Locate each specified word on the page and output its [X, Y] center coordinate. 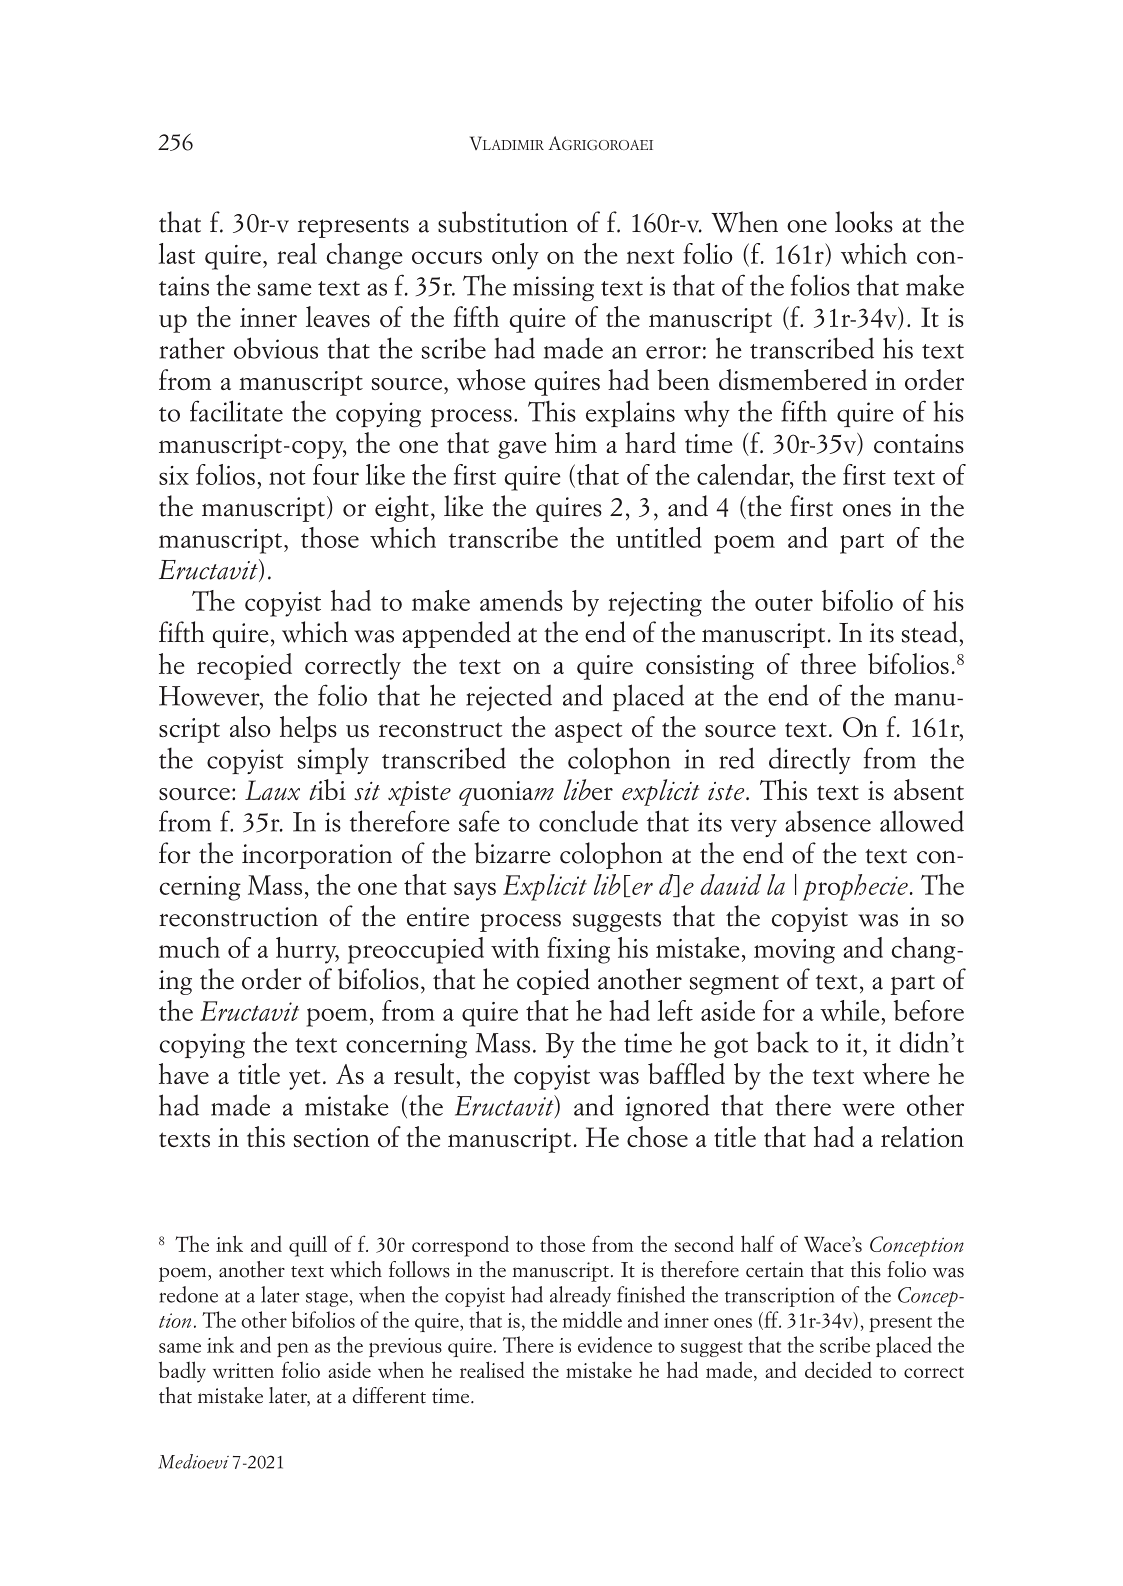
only [515, 256]
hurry [307, 950]
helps [308, 729]
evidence [615, 1344]
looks [864, 222]
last [177, 253]
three [828, 663]
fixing [578, 950]
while [849, 1010]
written [243, 1370]
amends [521, 600]
